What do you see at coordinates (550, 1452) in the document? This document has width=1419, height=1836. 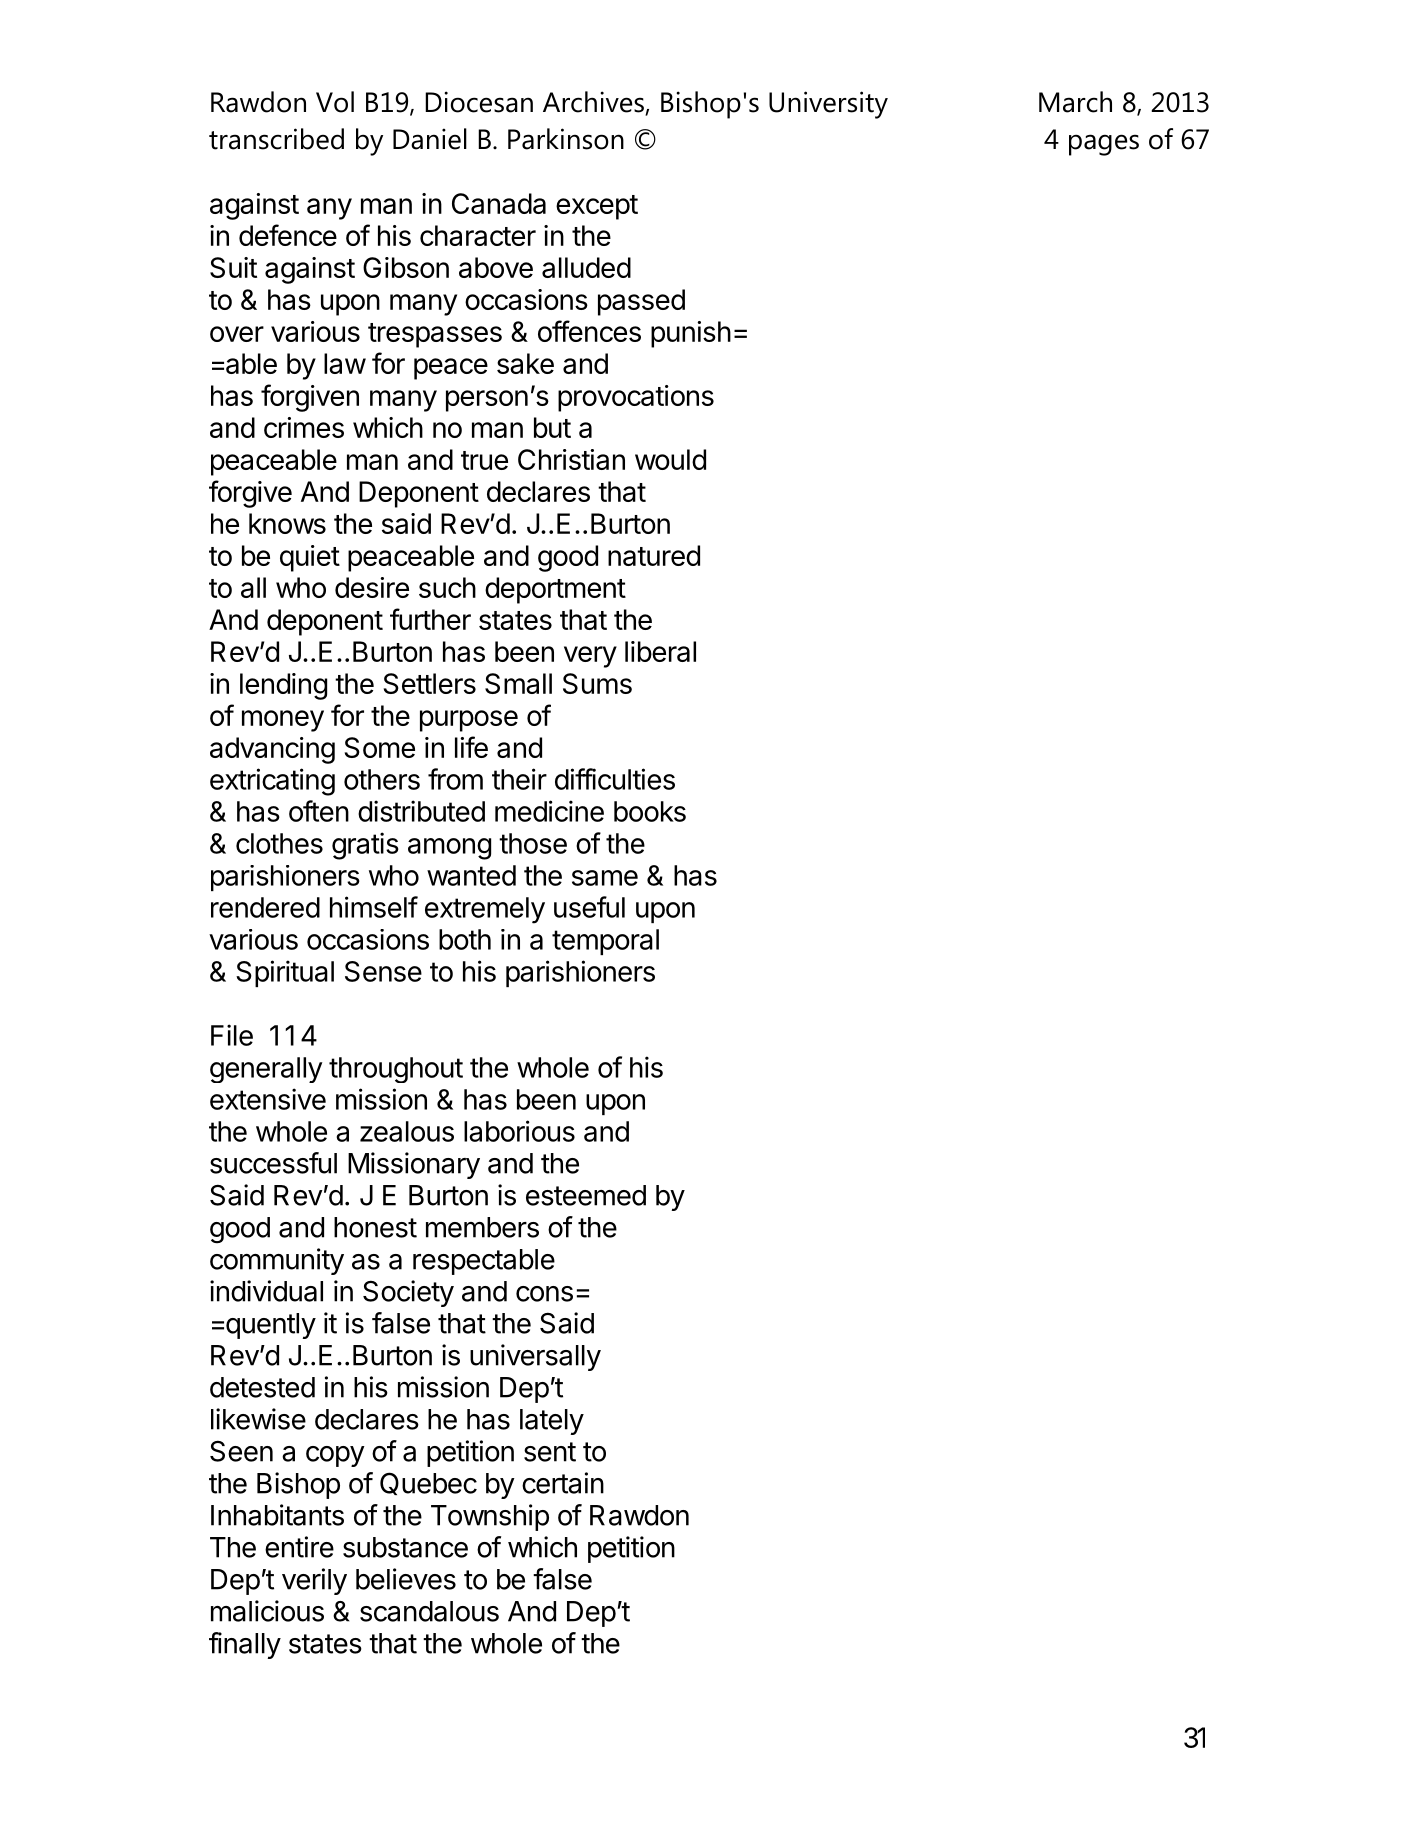 I see `sent` at bounding box center [550, 1452].
